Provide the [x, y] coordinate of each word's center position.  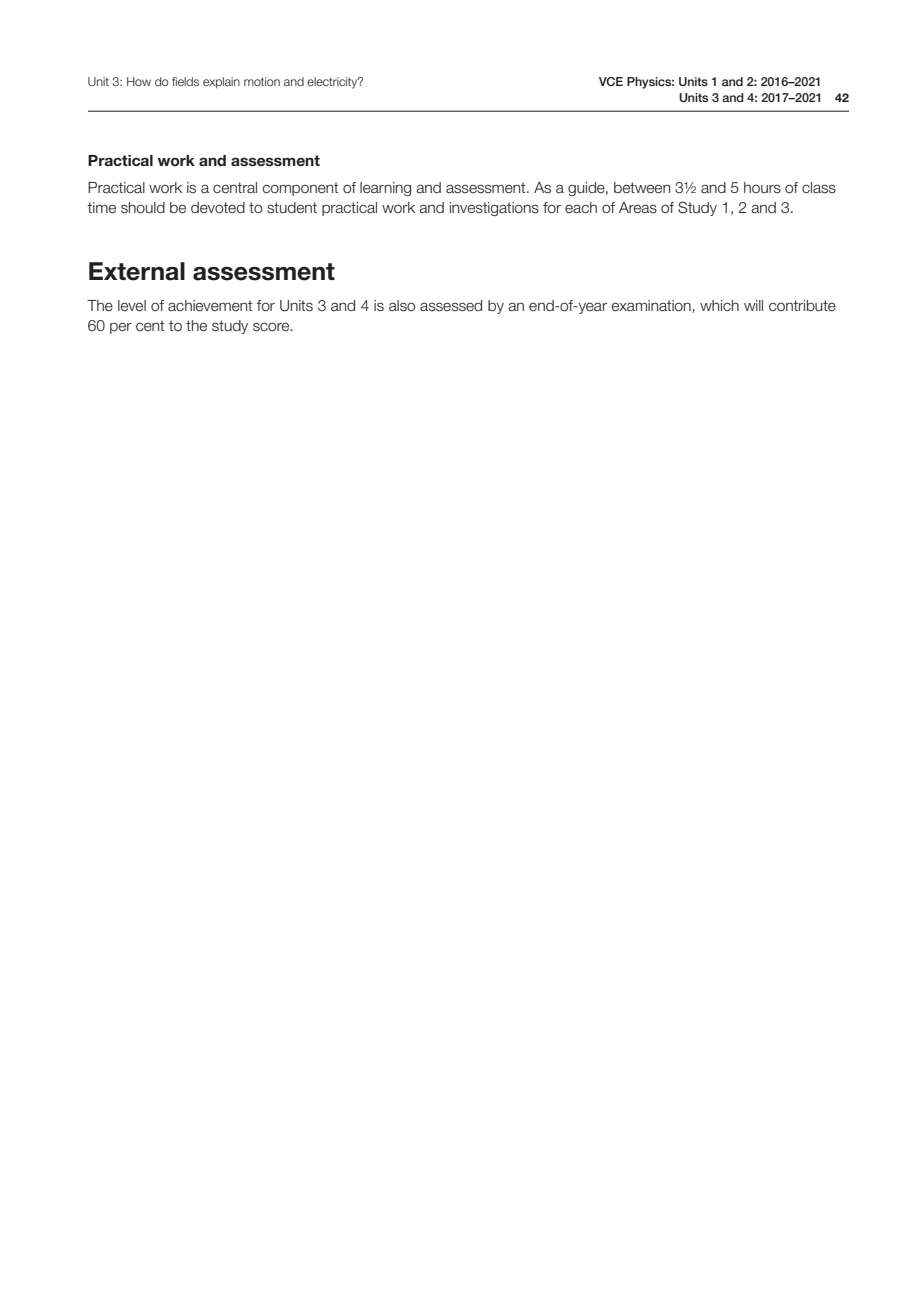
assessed [451, 306]
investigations [494, 209]
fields [185, 81]
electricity [333, 83]
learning [385, 189]
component [300, 189]
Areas [638, 208]
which [719, 305]
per [121, 328]
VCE [611, 81]
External [137, 271]
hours [762, 187]
